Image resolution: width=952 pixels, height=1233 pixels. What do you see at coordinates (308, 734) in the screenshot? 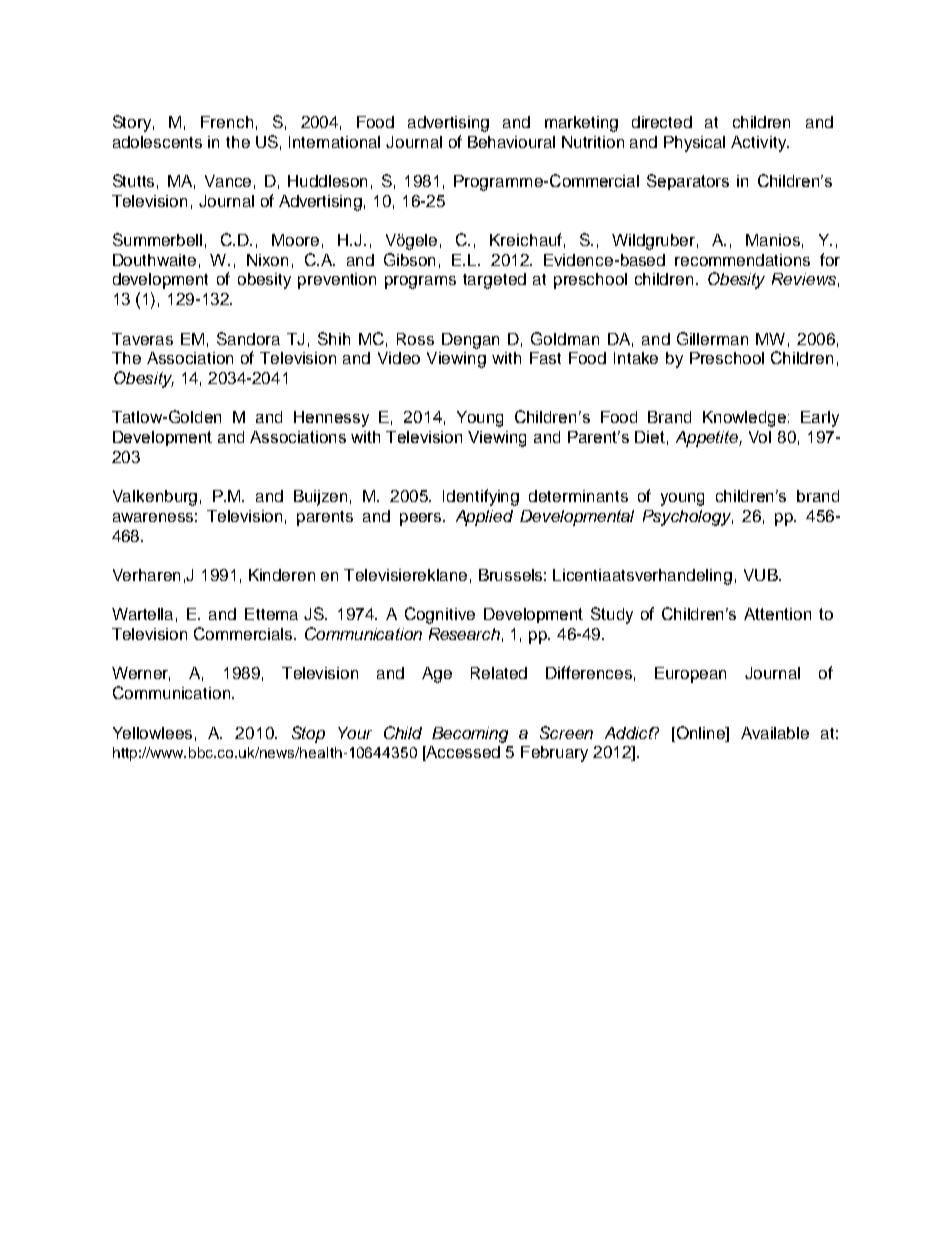
I see `Stop` at bounding box center [308, 734].
